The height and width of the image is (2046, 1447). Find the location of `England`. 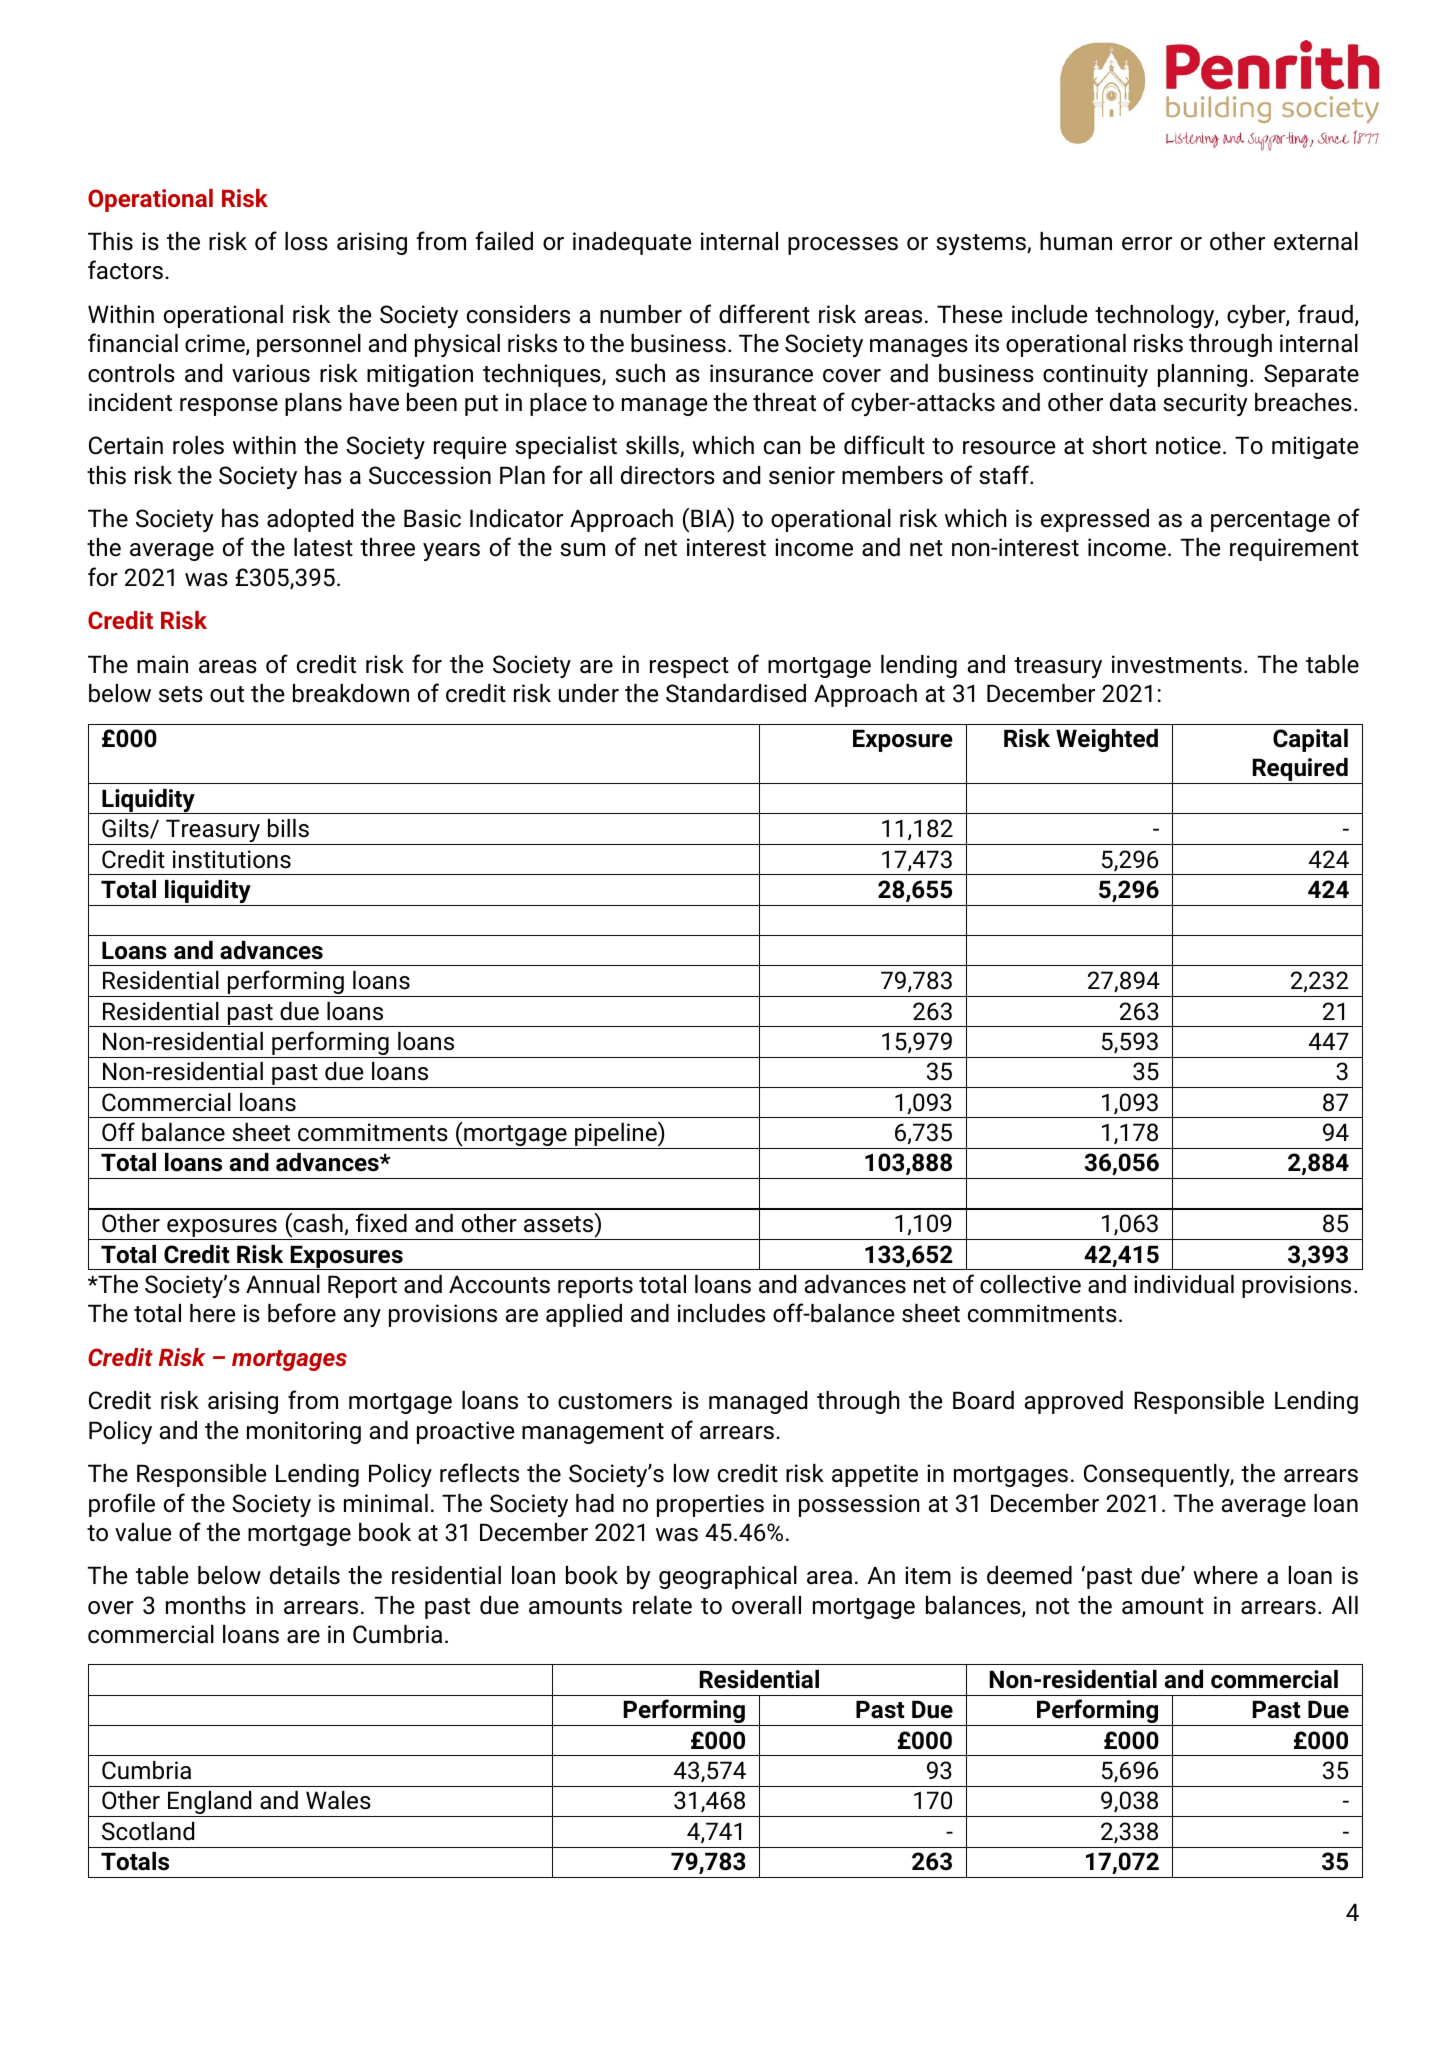

England is located at coordinates (210, 1804).
